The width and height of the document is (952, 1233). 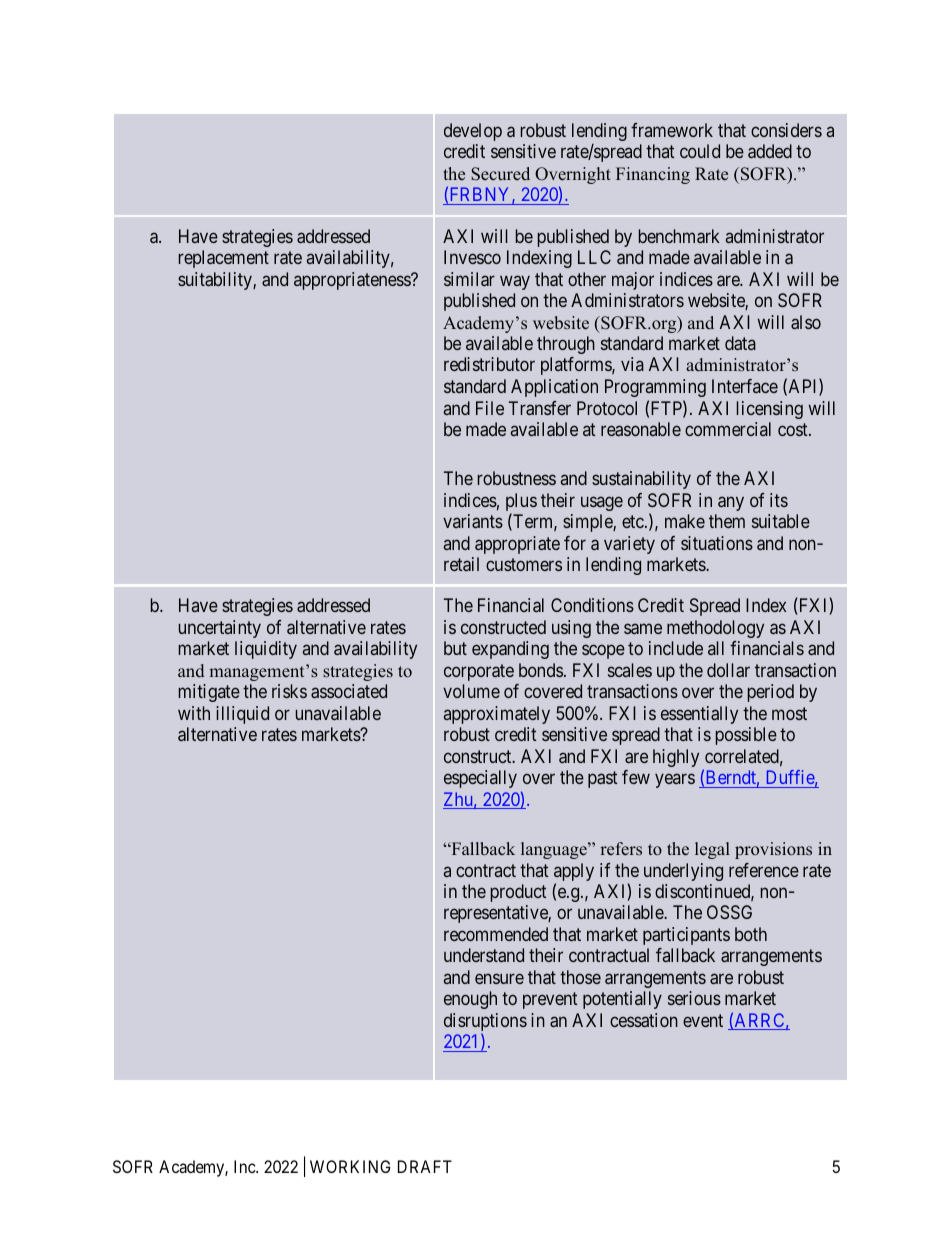 What do you see at coordinates (480, 779) in the document?
I see `especially` at bounding box center [480, 779].
